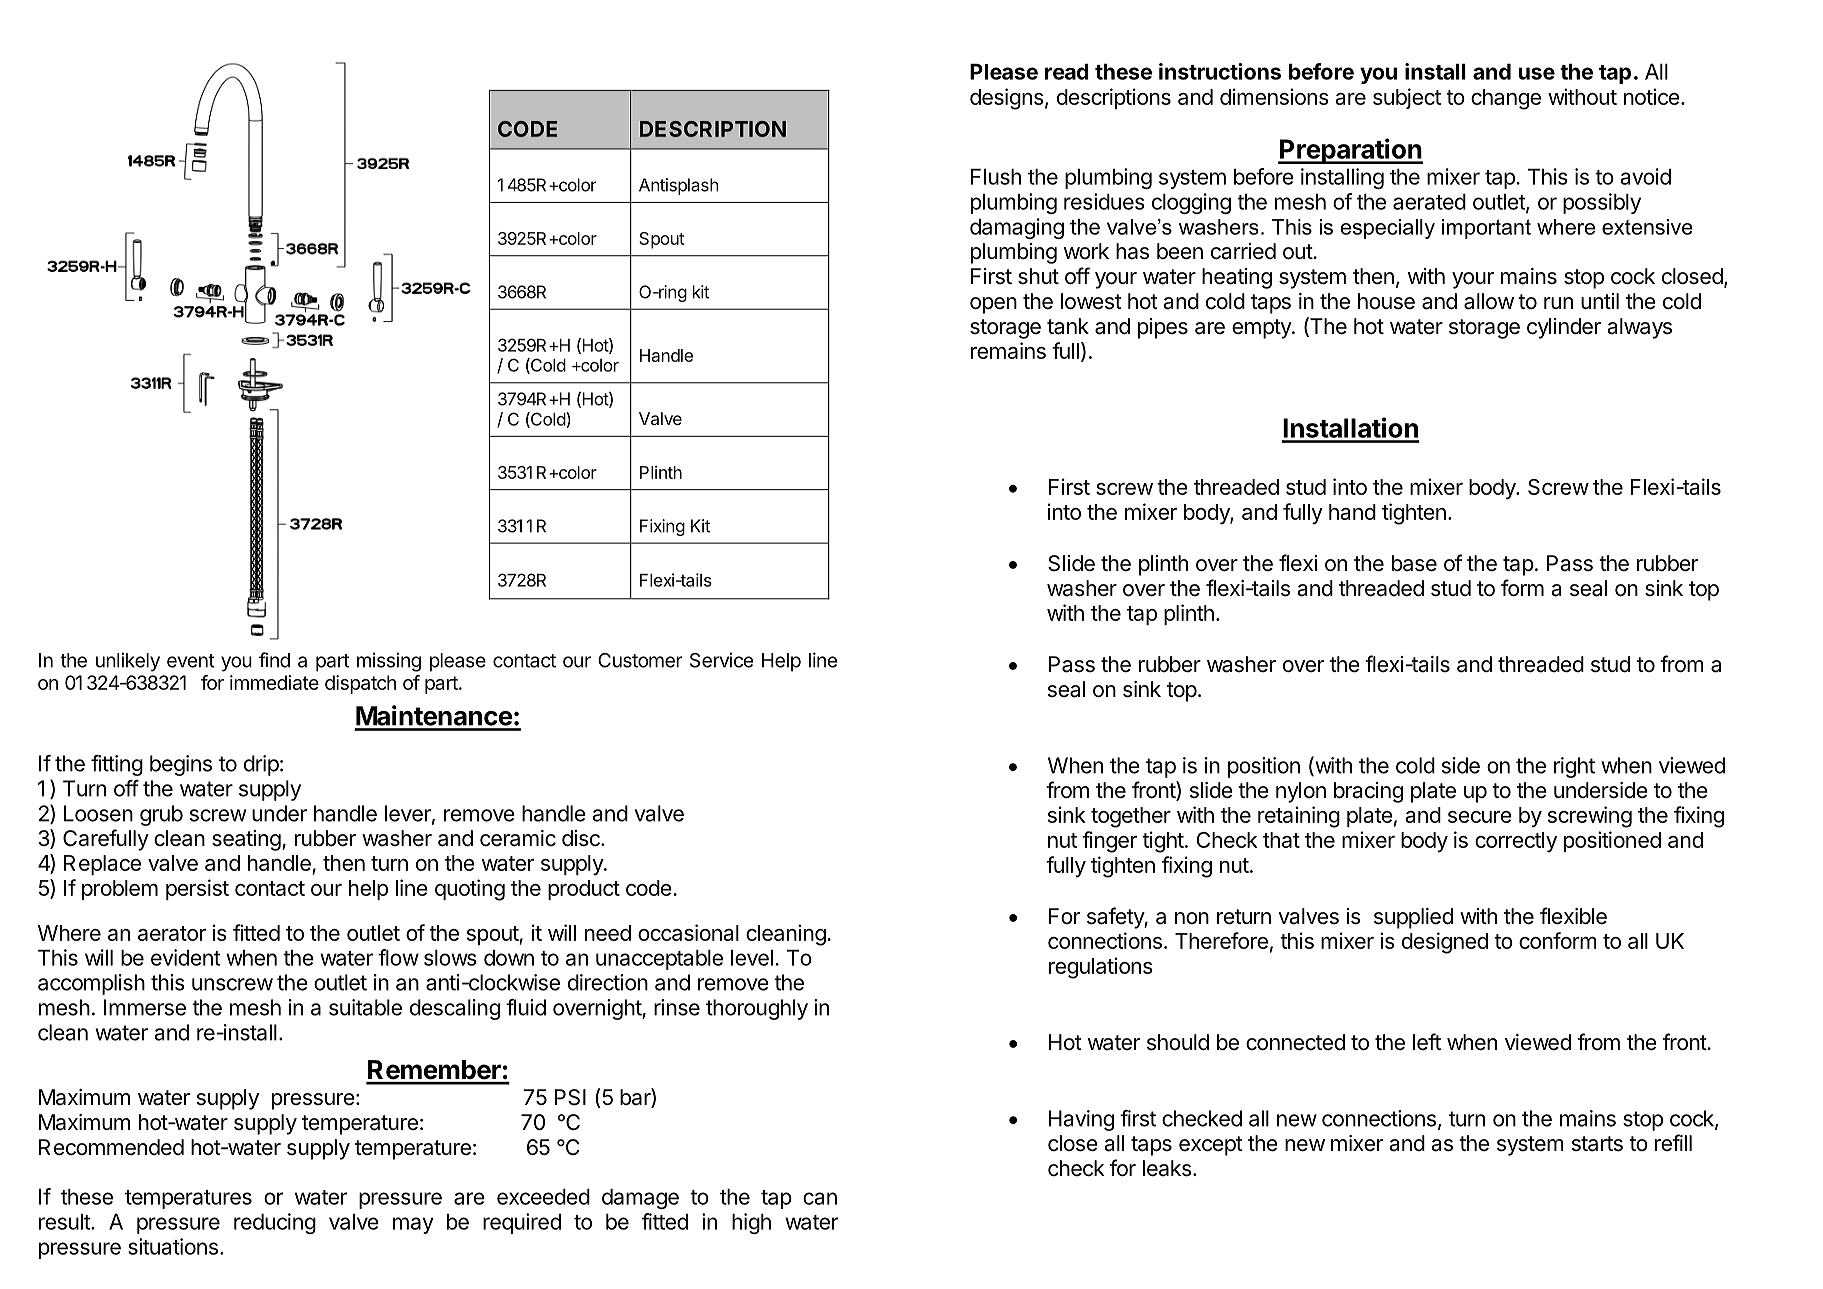 The height and width of the screenshot is (1289, 1823). I want to click on designs, so click(1007, 99).
